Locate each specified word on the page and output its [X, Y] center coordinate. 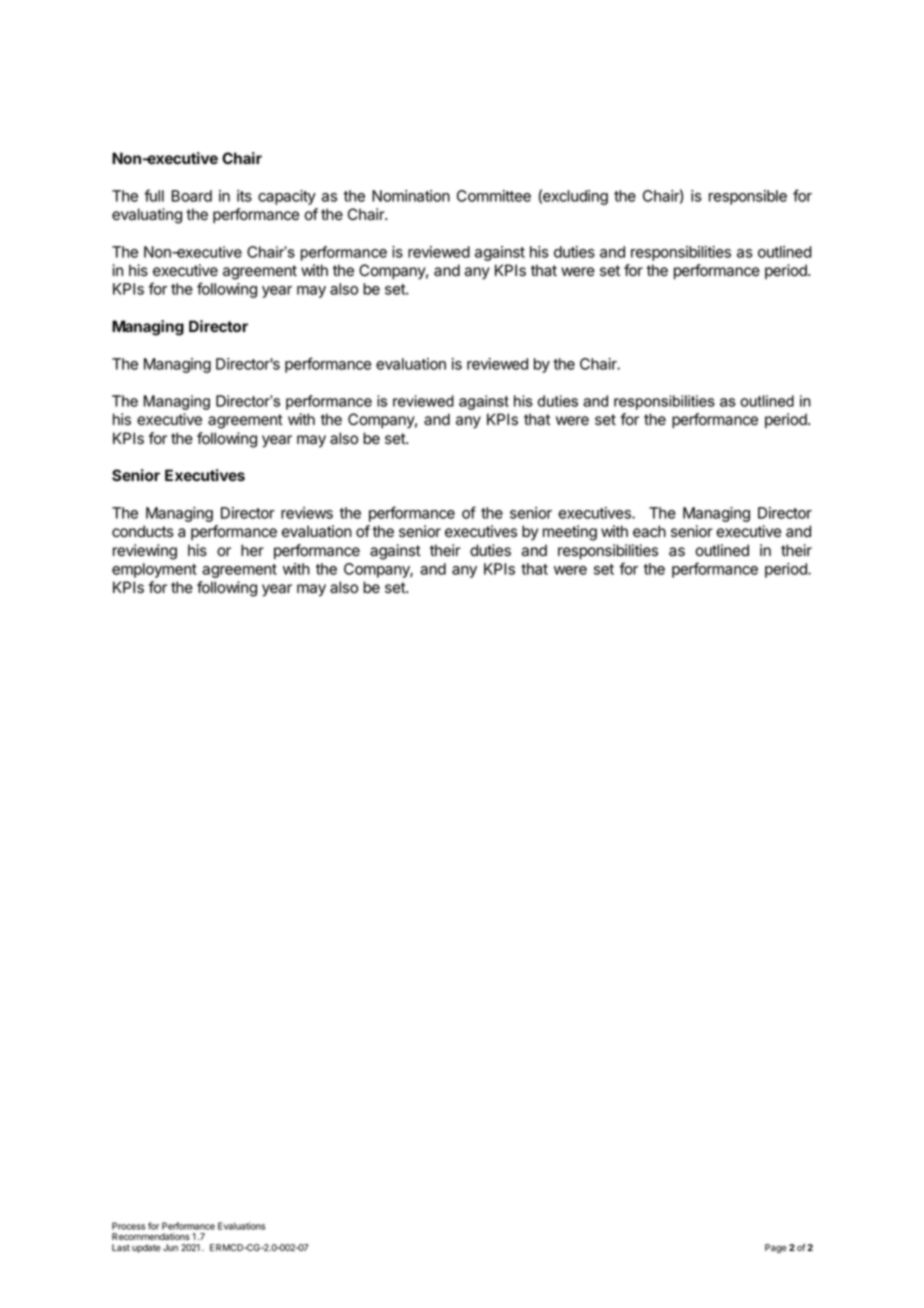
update [146, 1248]
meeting [570, 533]
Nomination [411, 196]
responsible [748, 197]
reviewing [145, 552]
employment [154, 570]
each [649, 531]
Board [191, 196]
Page [775, 1248]
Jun [170, 1247]
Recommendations [151, 1236]
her [252, 550]
